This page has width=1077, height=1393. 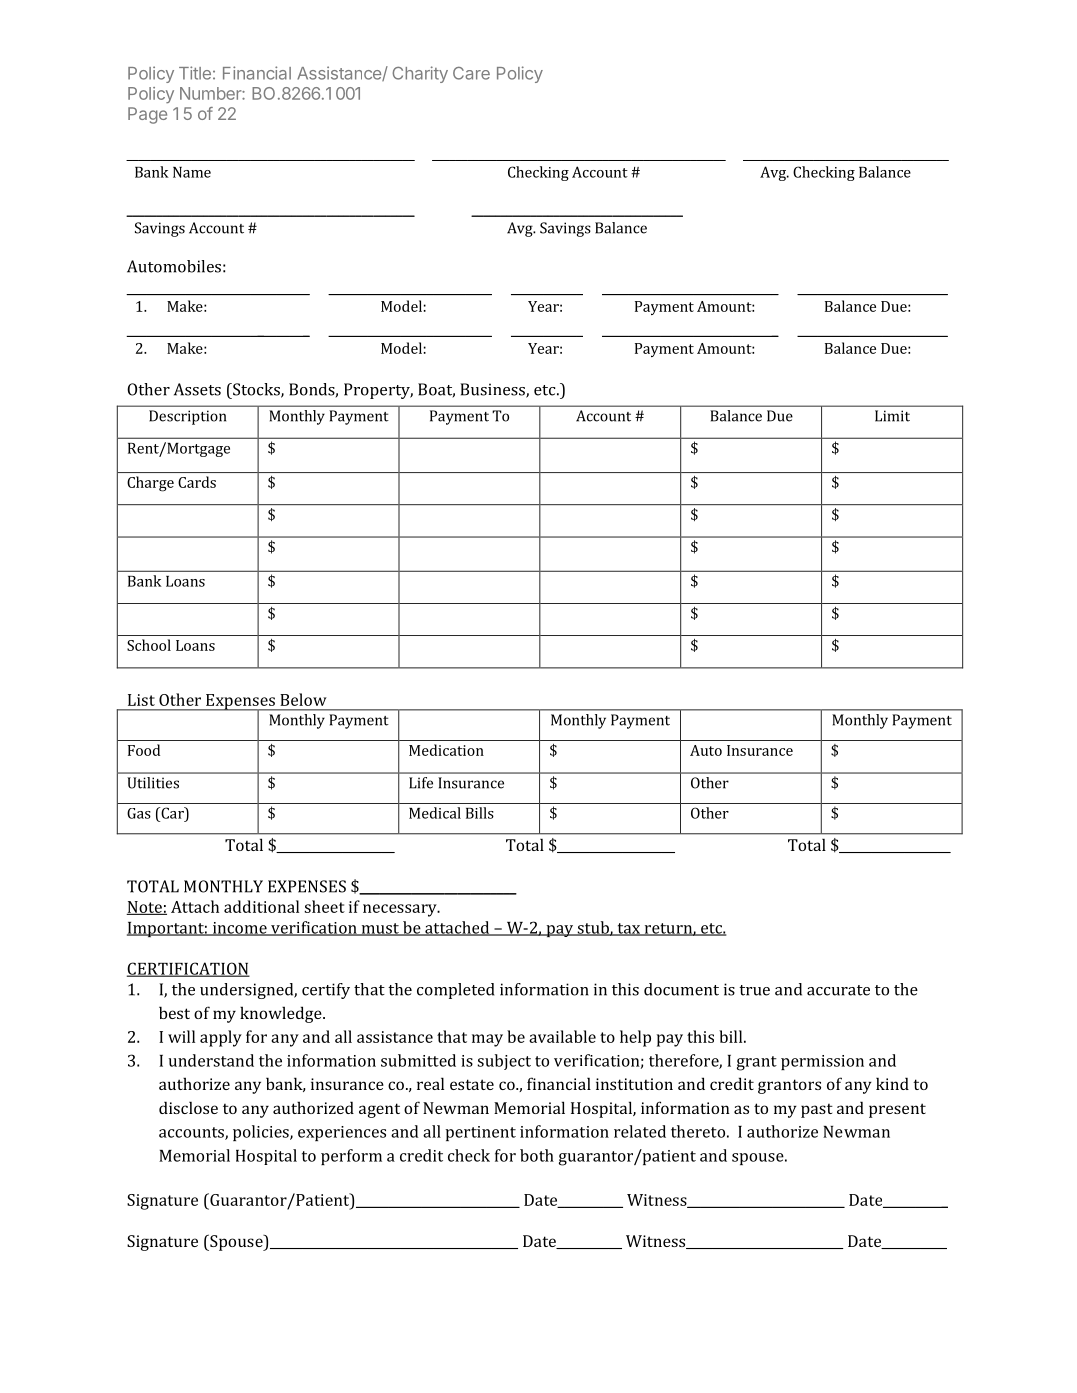 I want to click on Limit, so click(x=892, y=416).
